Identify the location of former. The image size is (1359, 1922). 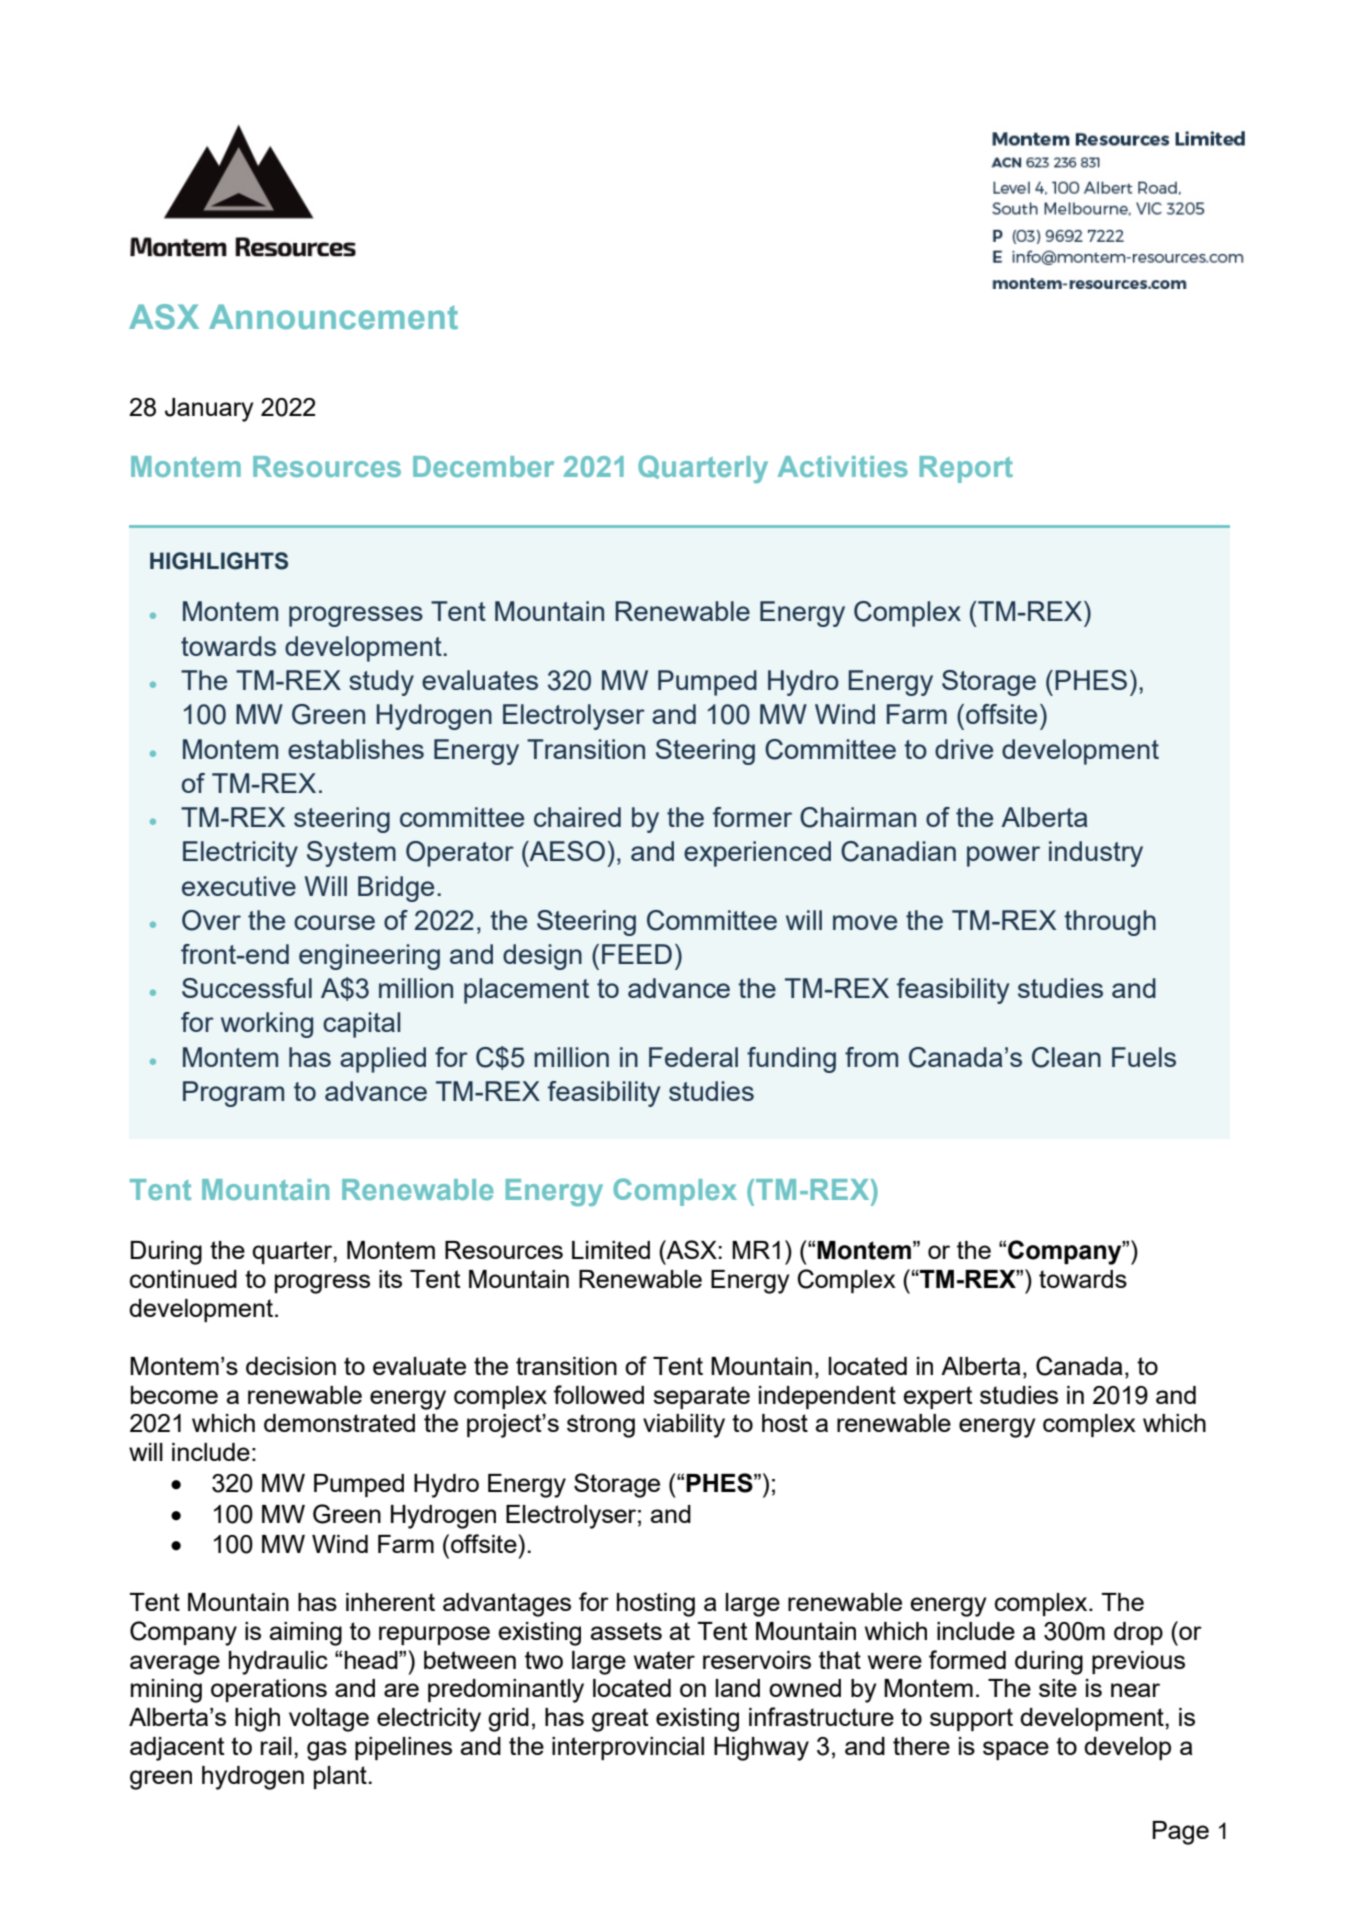
(752, 817).
